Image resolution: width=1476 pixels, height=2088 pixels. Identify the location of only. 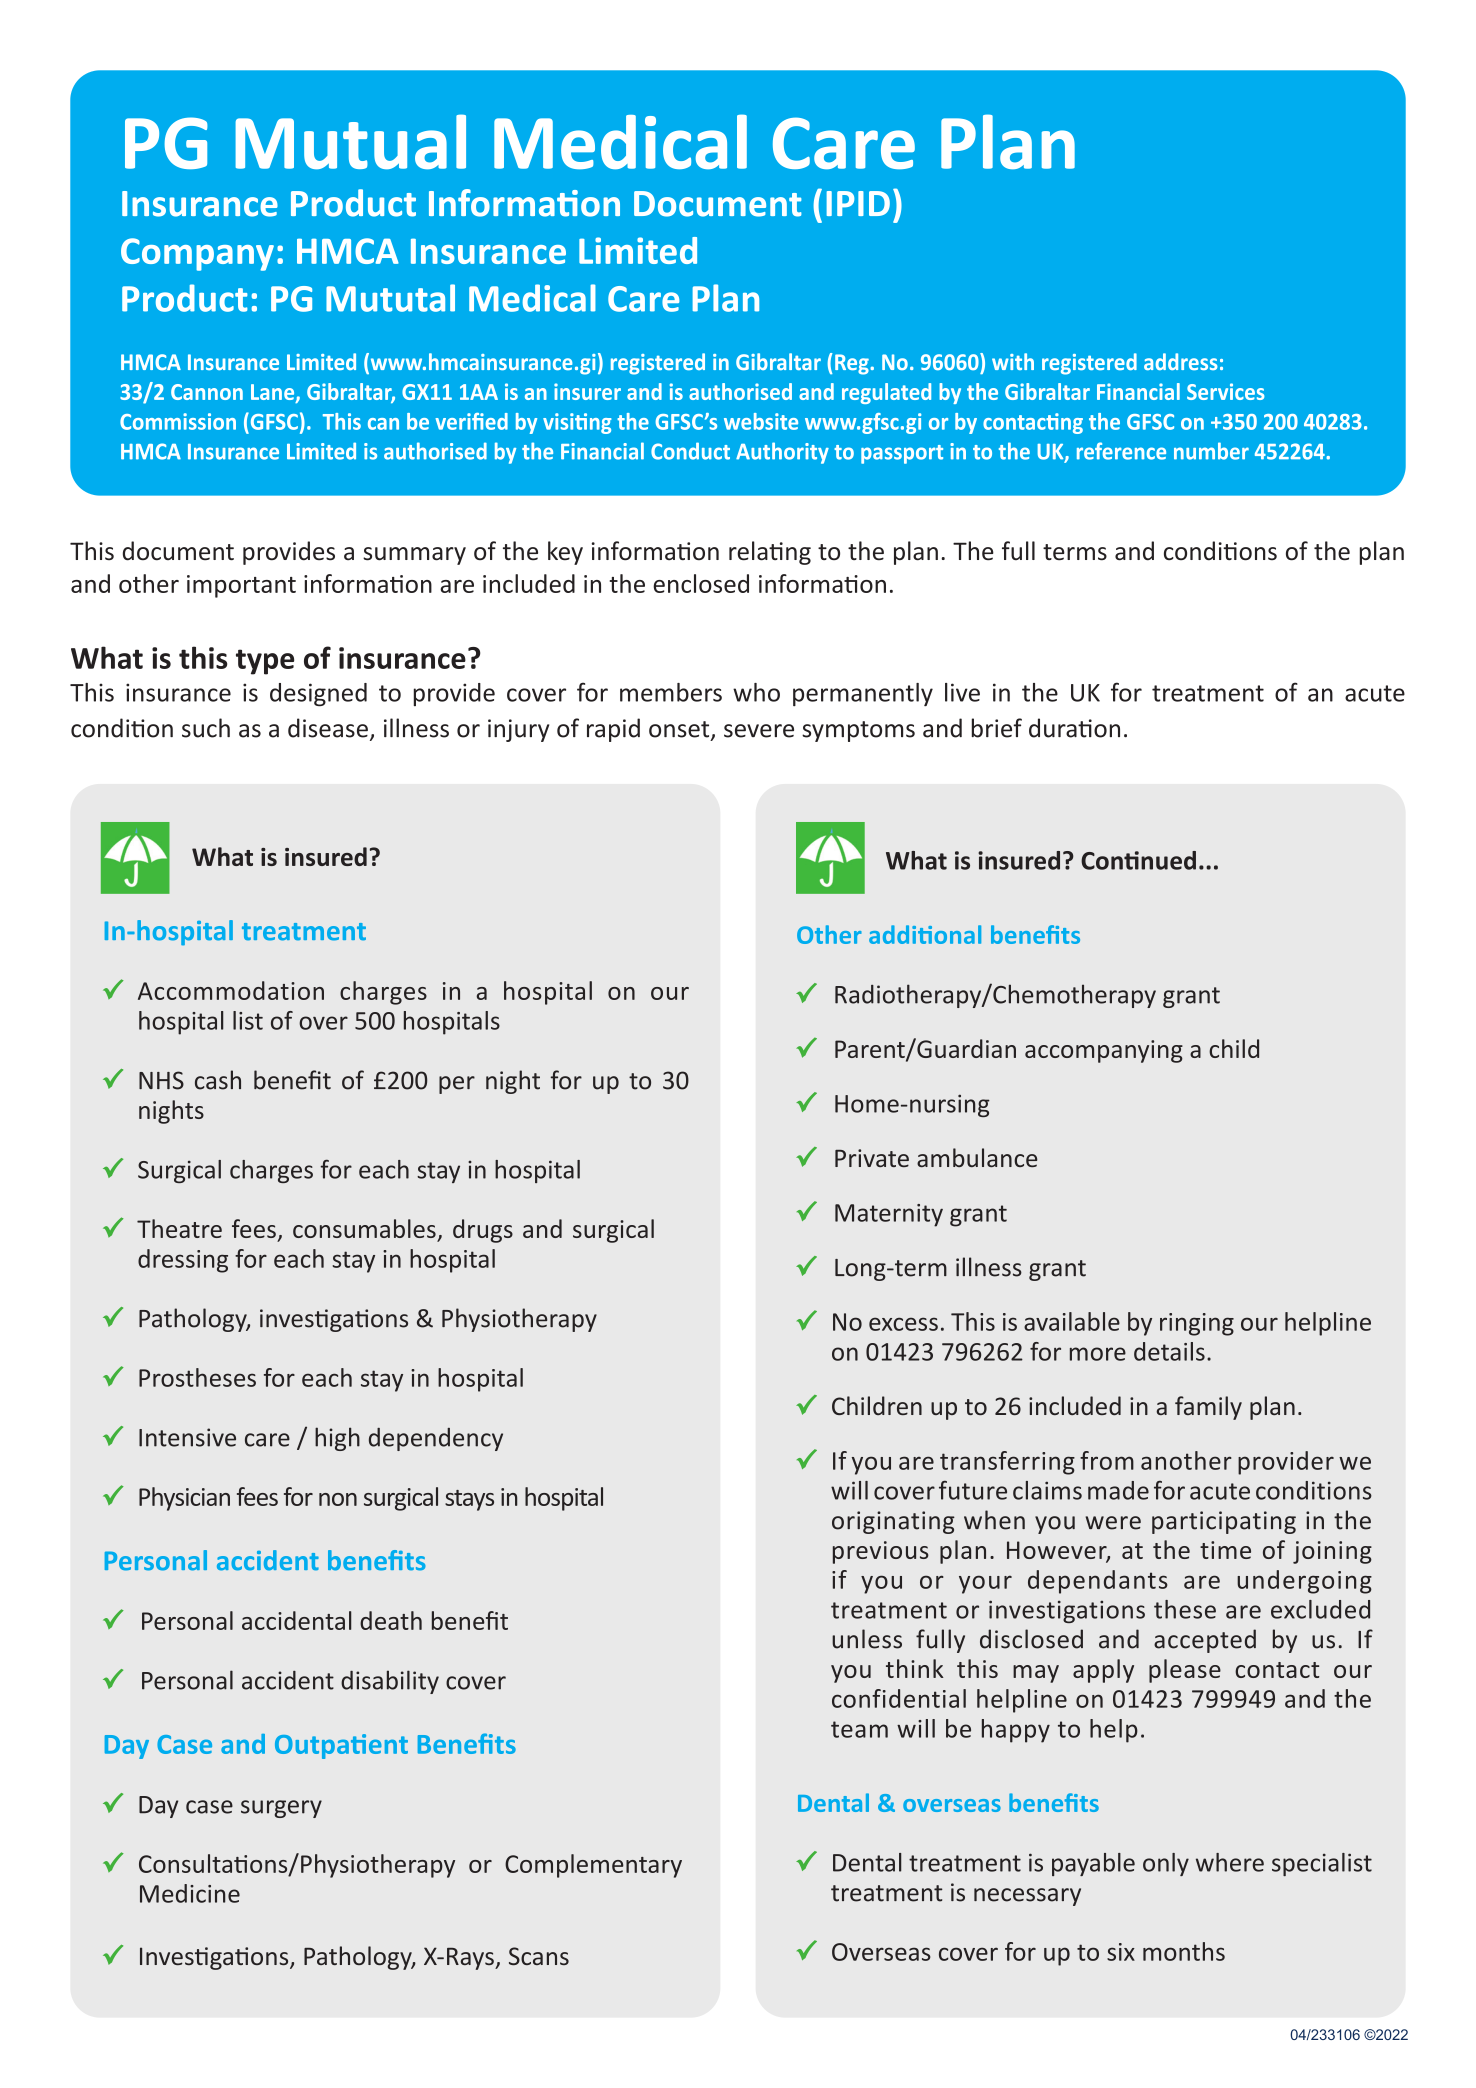
(1166, 1864).
